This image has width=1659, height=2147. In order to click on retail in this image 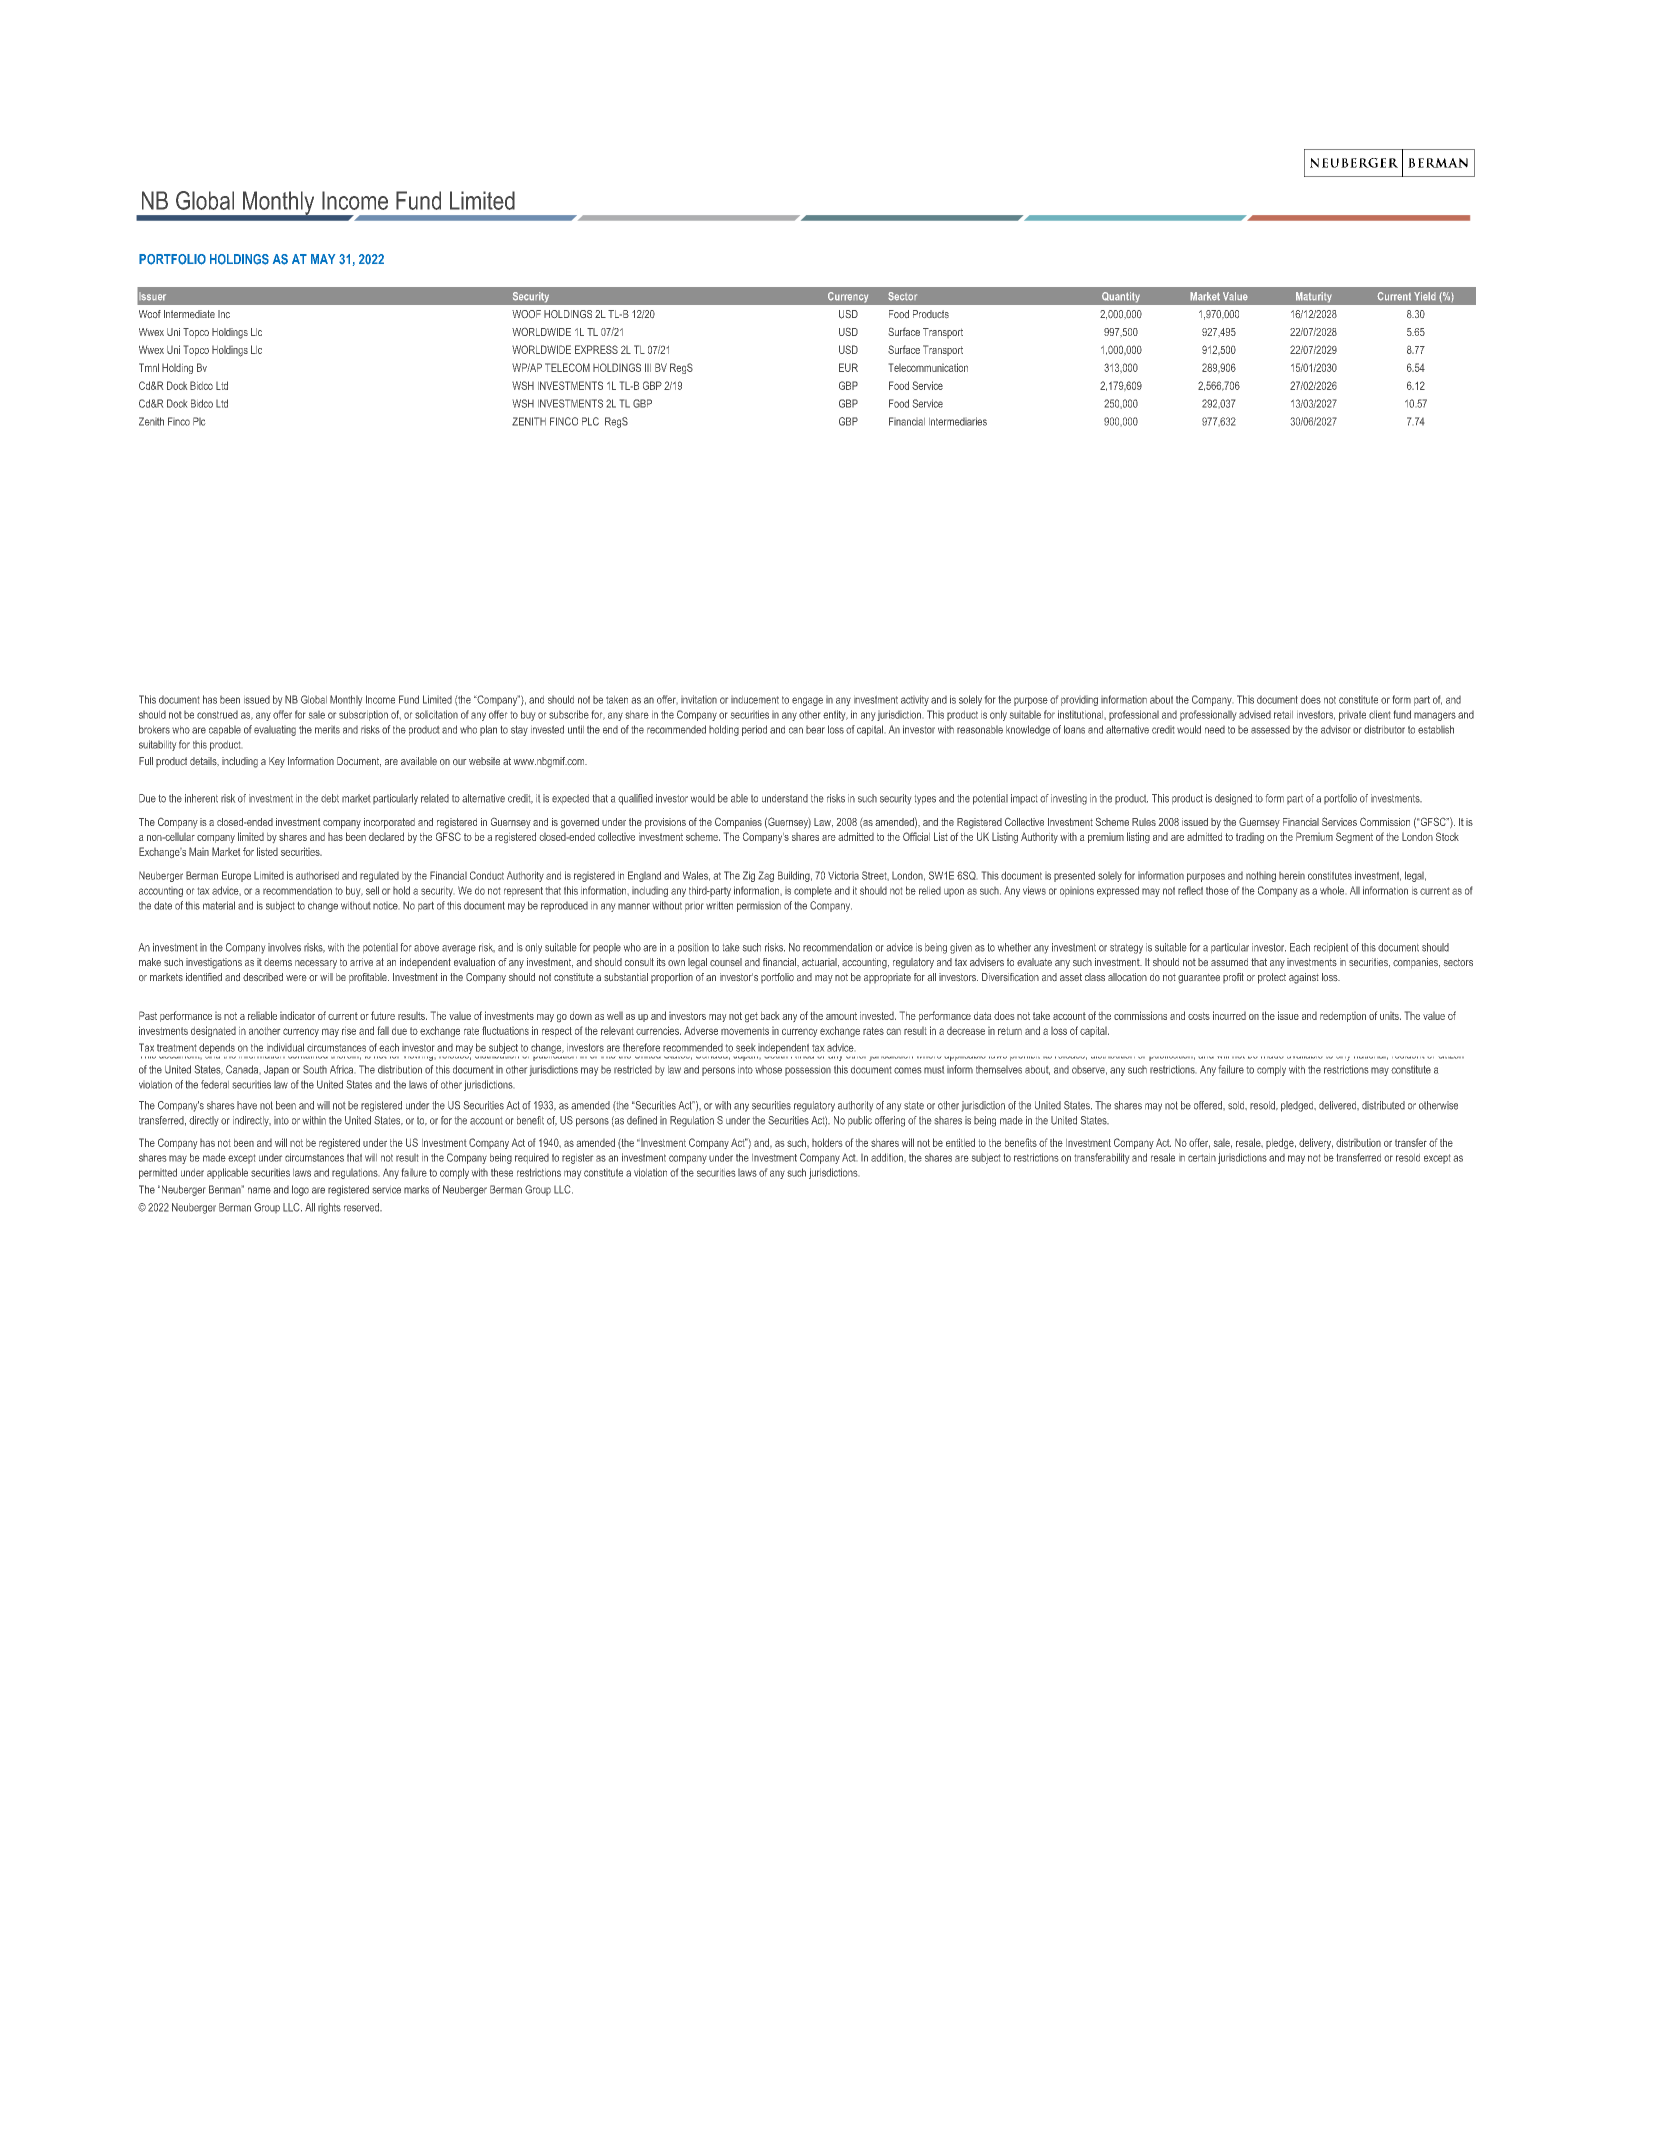, I will do `click(1283, 715)`.
